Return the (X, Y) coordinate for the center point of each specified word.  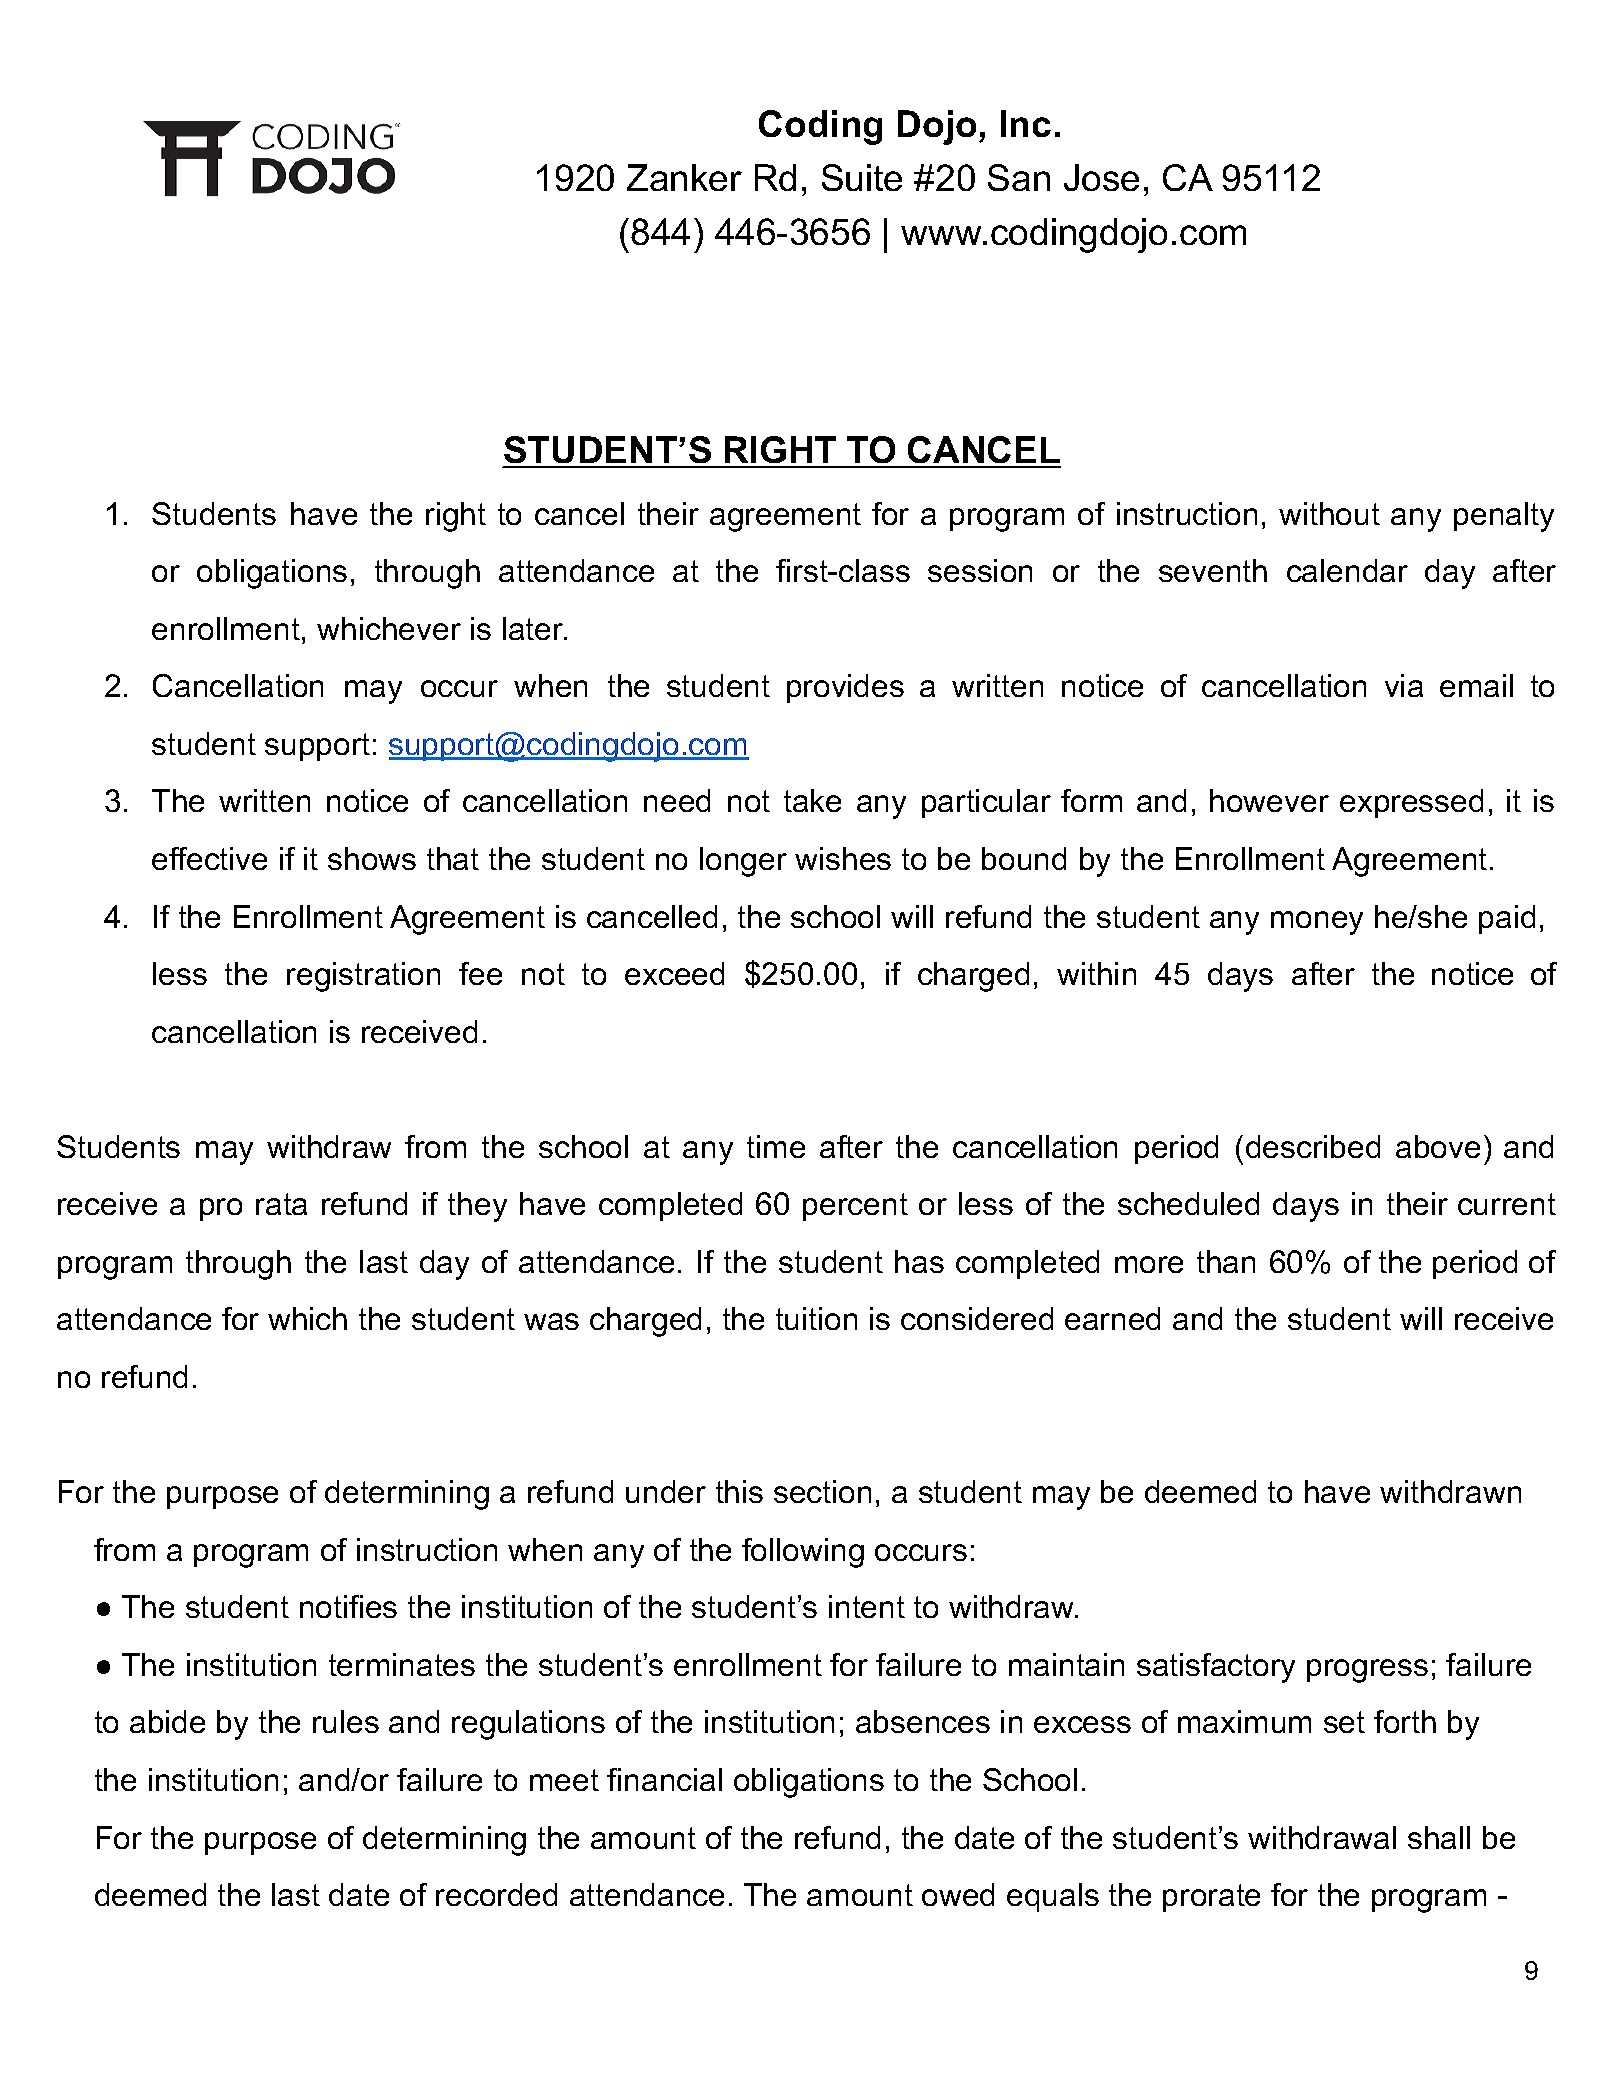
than (1226, 1261)
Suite (862, 177)
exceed (674, 973)
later (534, 628)
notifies (348, 1606)
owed (958, 1894)
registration (363, 977)
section (822, 1491)
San (1019, 177)
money (1317, 923)
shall (1439, 1837)
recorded (496, 1894)
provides (845, 688)
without (1329, 513)
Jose (1101, 177)
